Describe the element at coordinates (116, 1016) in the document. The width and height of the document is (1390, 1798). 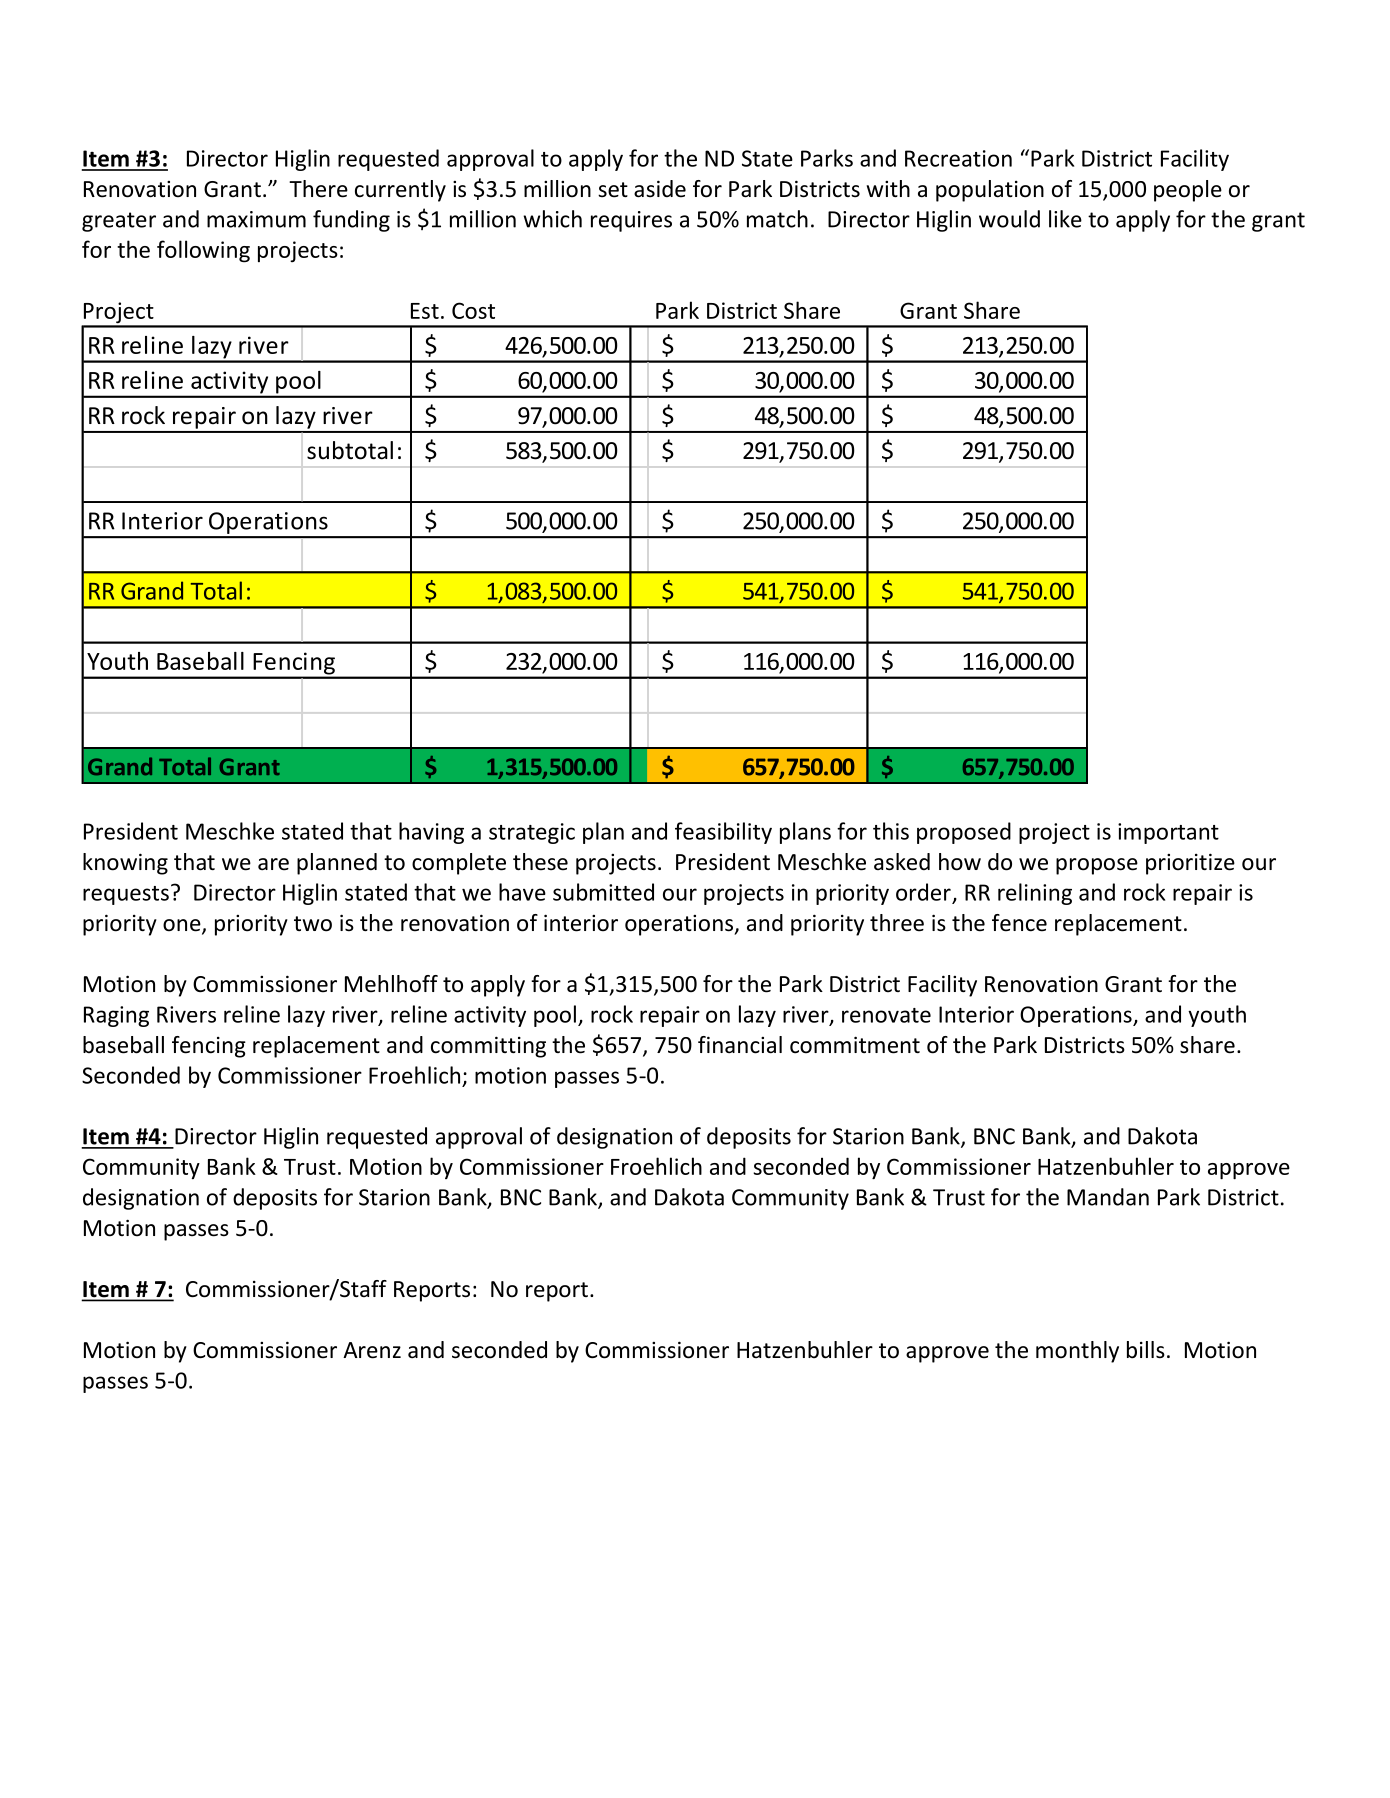
I see `Raging` at that location.
